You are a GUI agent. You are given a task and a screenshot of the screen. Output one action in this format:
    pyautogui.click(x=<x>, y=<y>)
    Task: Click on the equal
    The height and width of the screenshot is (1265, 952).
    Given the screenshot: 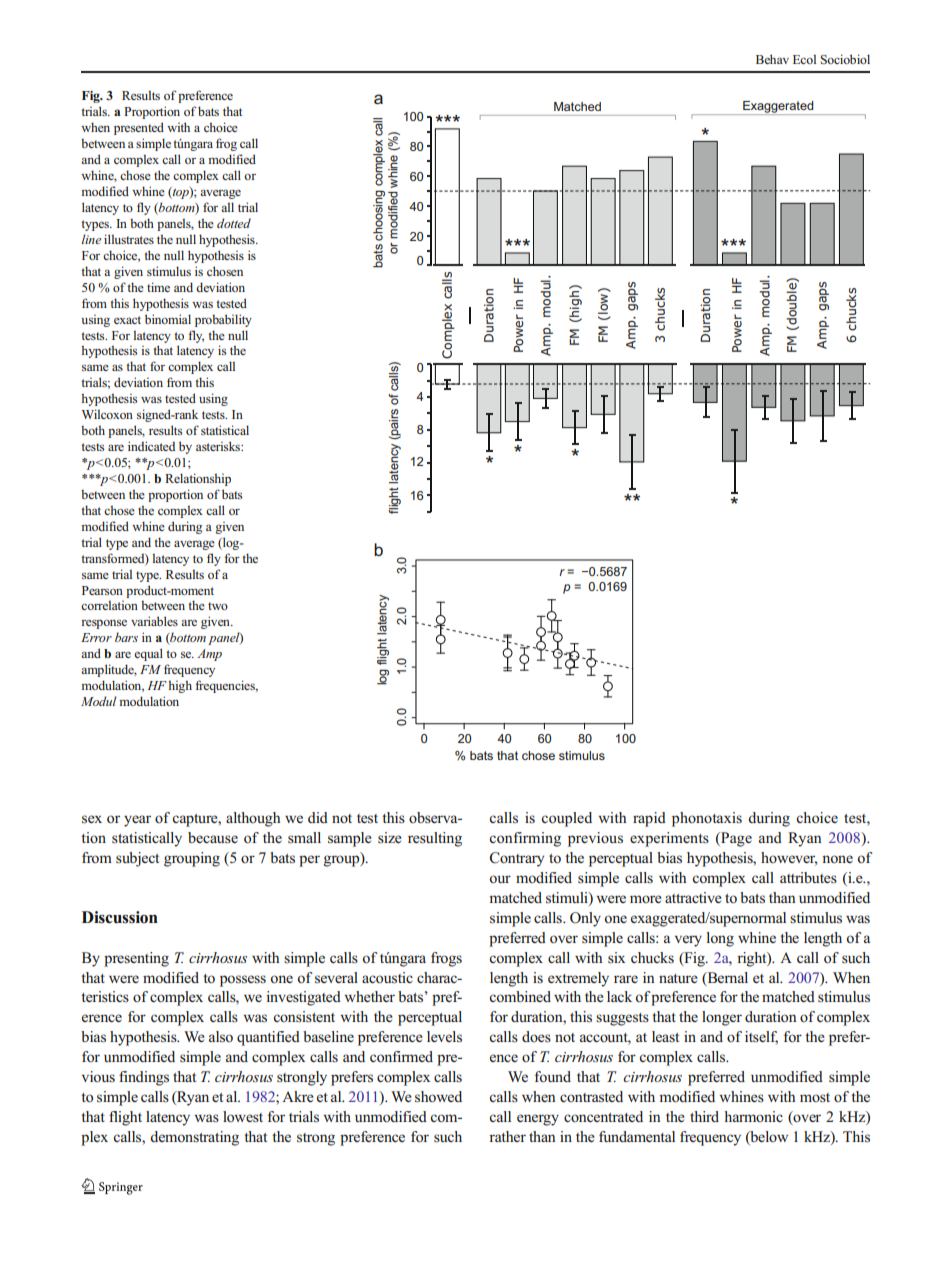 What is the action you would take?
    pyautogui.click(x=148, y=654)
